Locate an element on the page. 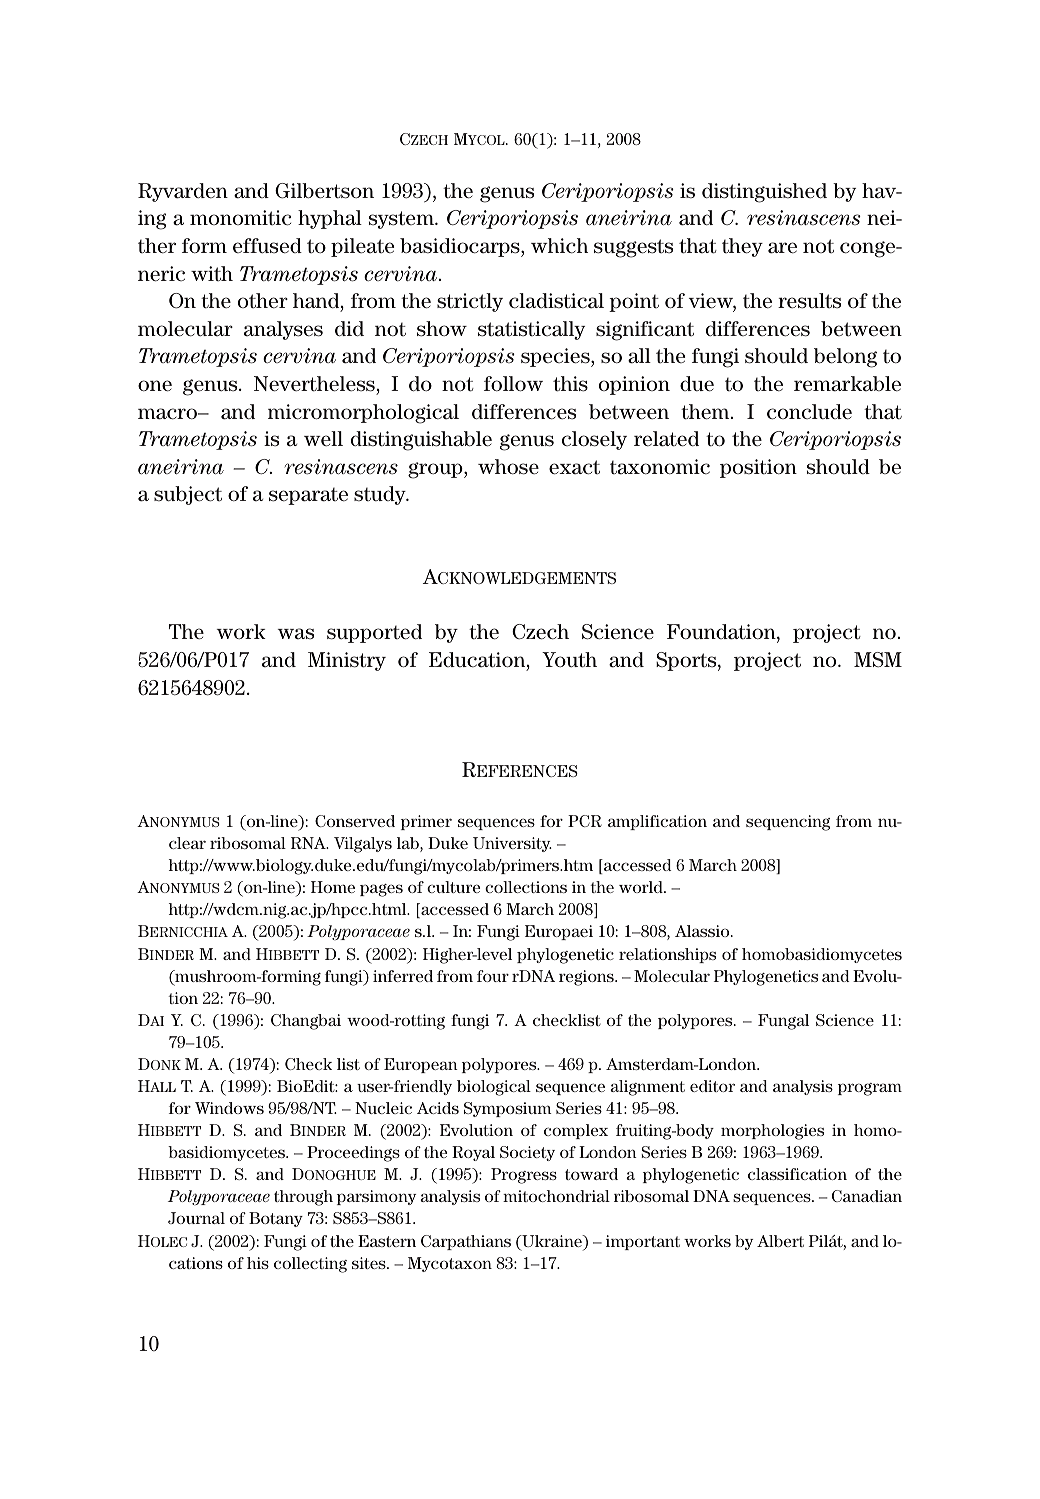 This image has width=1040, height=1499. culture is located at coordinates (453, 887).
